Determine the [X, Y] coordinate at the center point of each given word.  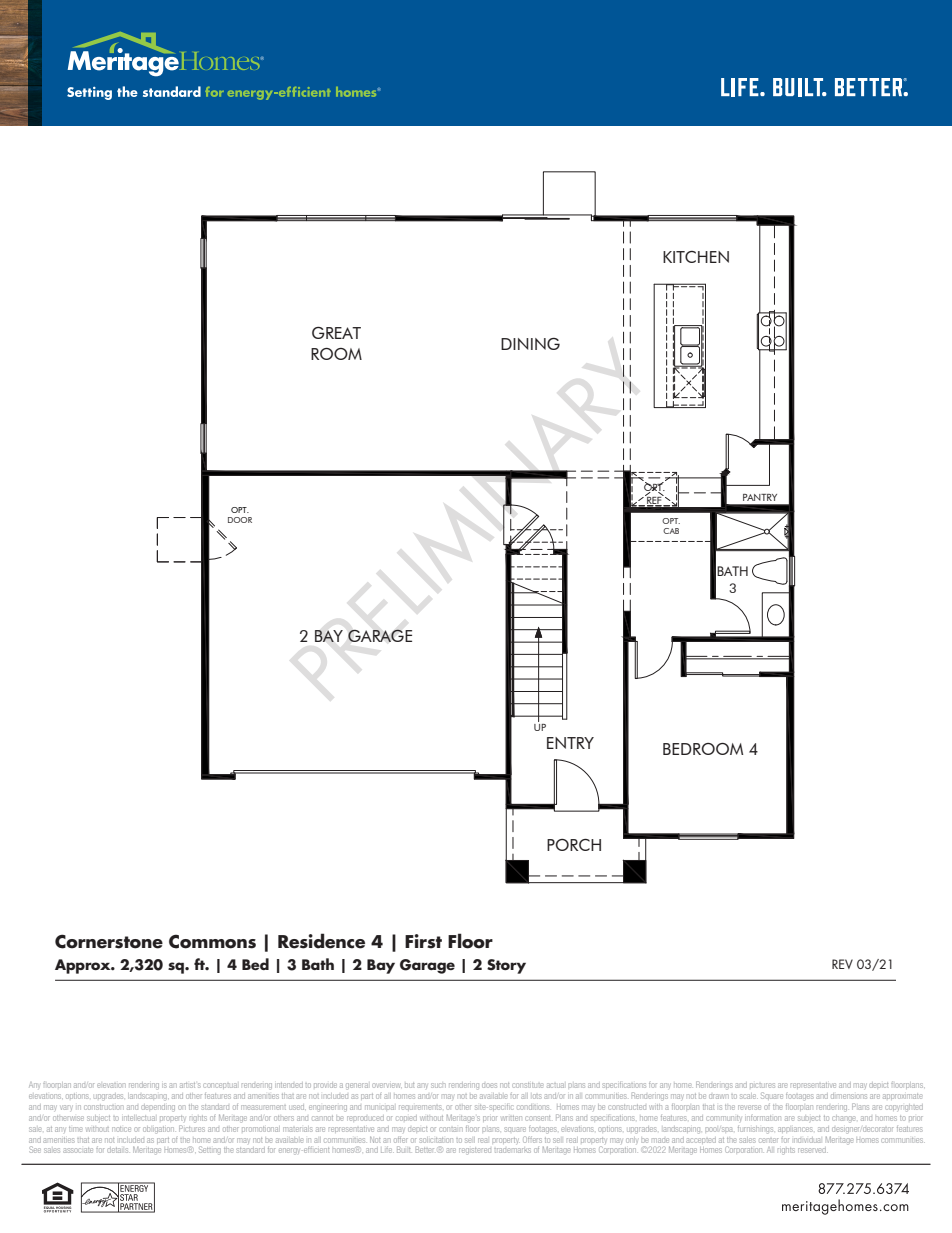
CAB [671, 531]
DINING [530, 344]
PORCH [574, 845]
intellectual [139, 1118]
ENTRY [570, 743]
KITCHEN [696, 257]
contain [450, 1129]
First [423, 941]
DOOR [240, 520]
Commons [212, 941]
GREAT [336, 333]
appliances [795, 1129]
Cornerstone [109, 941]
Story [506, 966]
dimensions [849, 1096]
